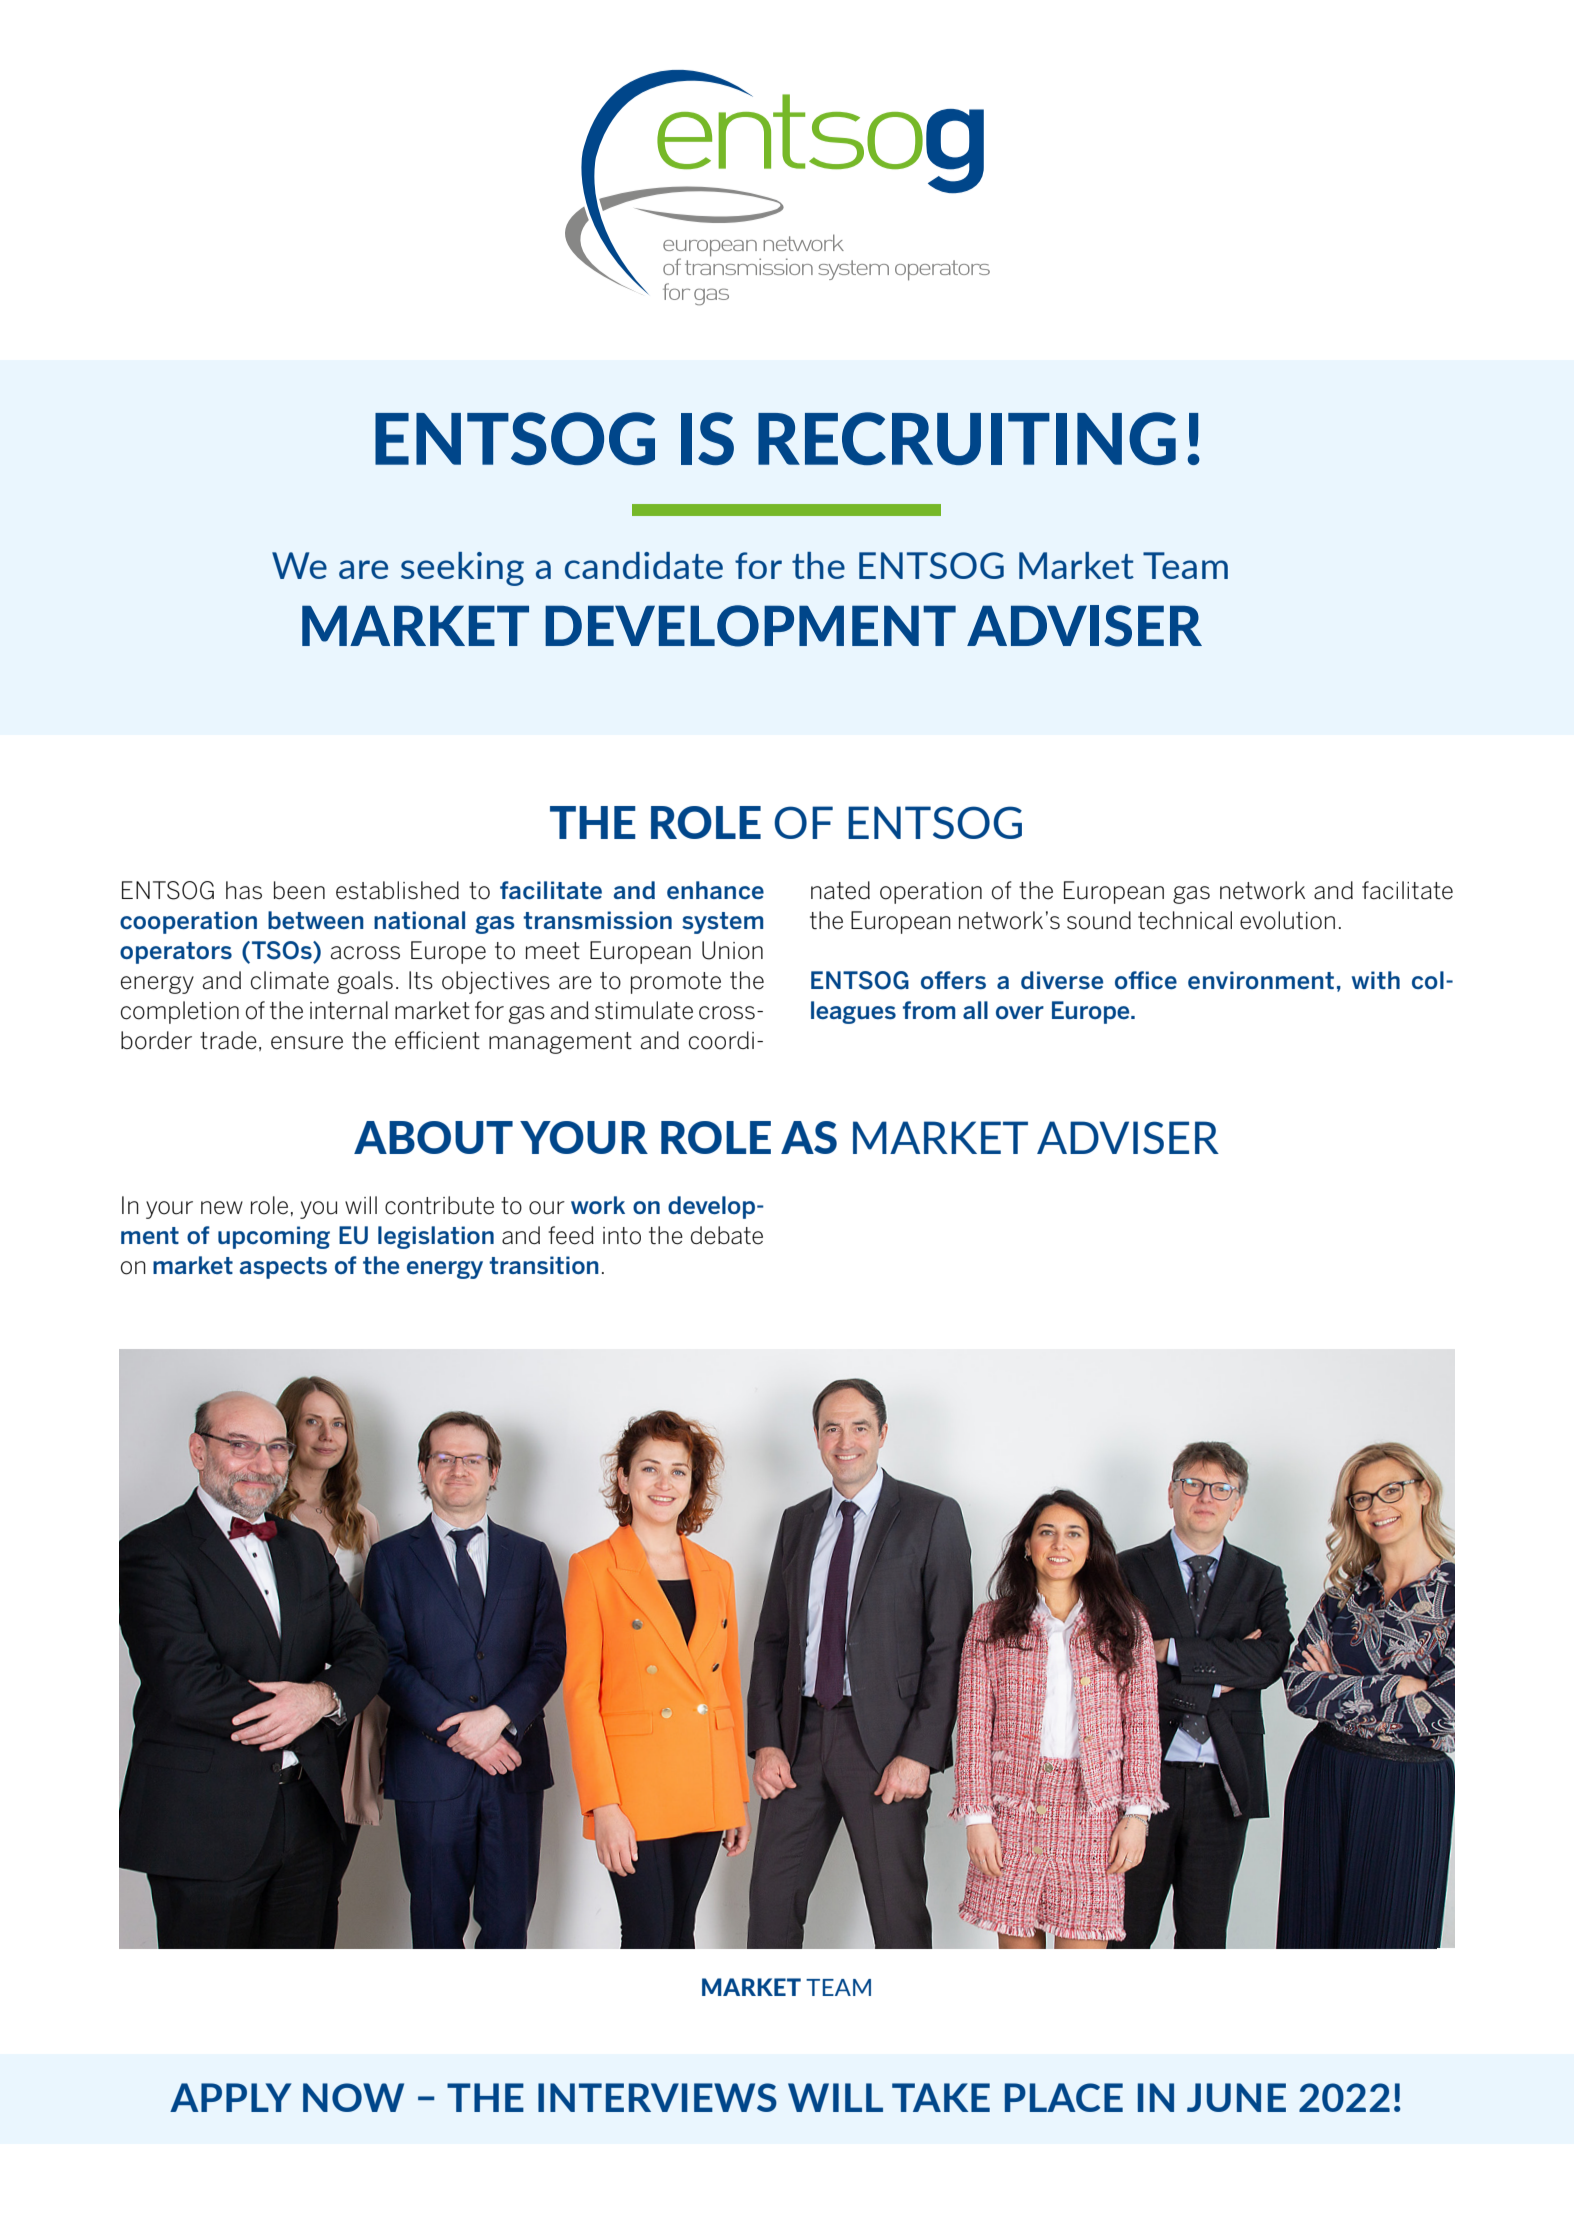 The width and height of the screenshot is (1574, 2226). What do you see at coordinates (1236, 2097) in the screenshot?
I see `JUNE` at bounding box center [1236, 2097].
